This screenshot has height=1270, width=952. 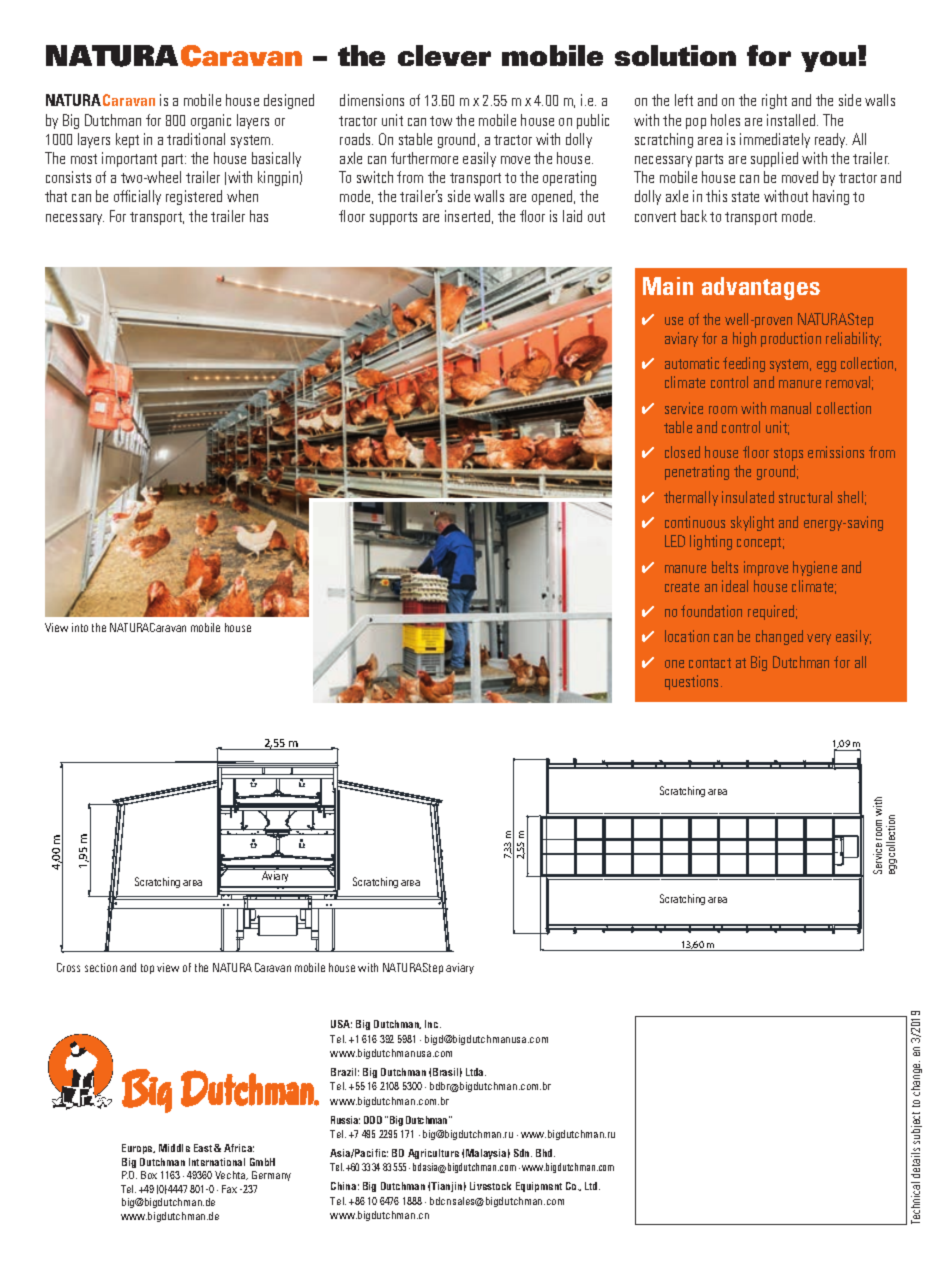 What do you see at coordinates (788, 454) in the screenshot?
I see `stops` at bounding box center [788, 454].
